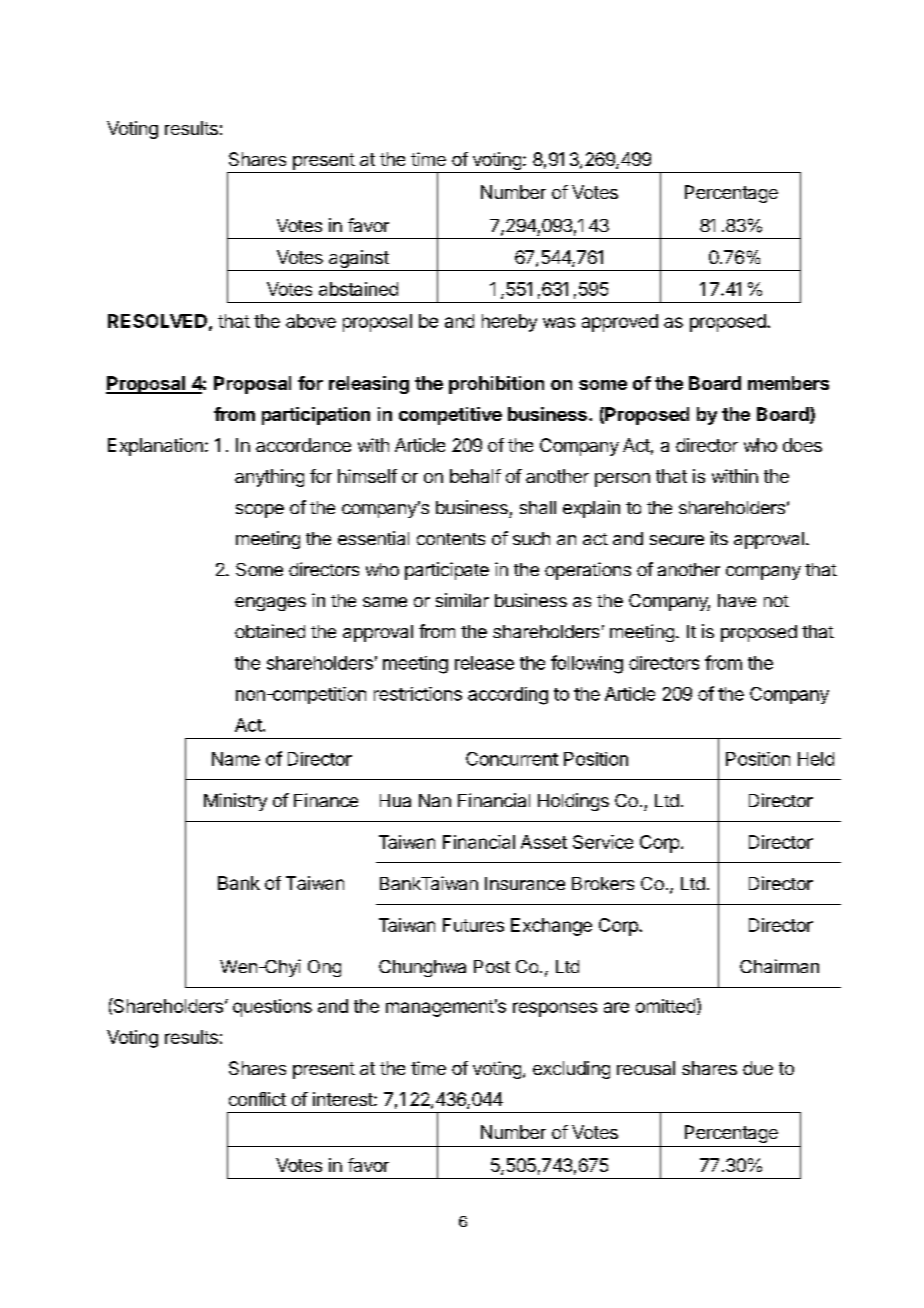  I want to click on Ministry, so click(235, 802).
